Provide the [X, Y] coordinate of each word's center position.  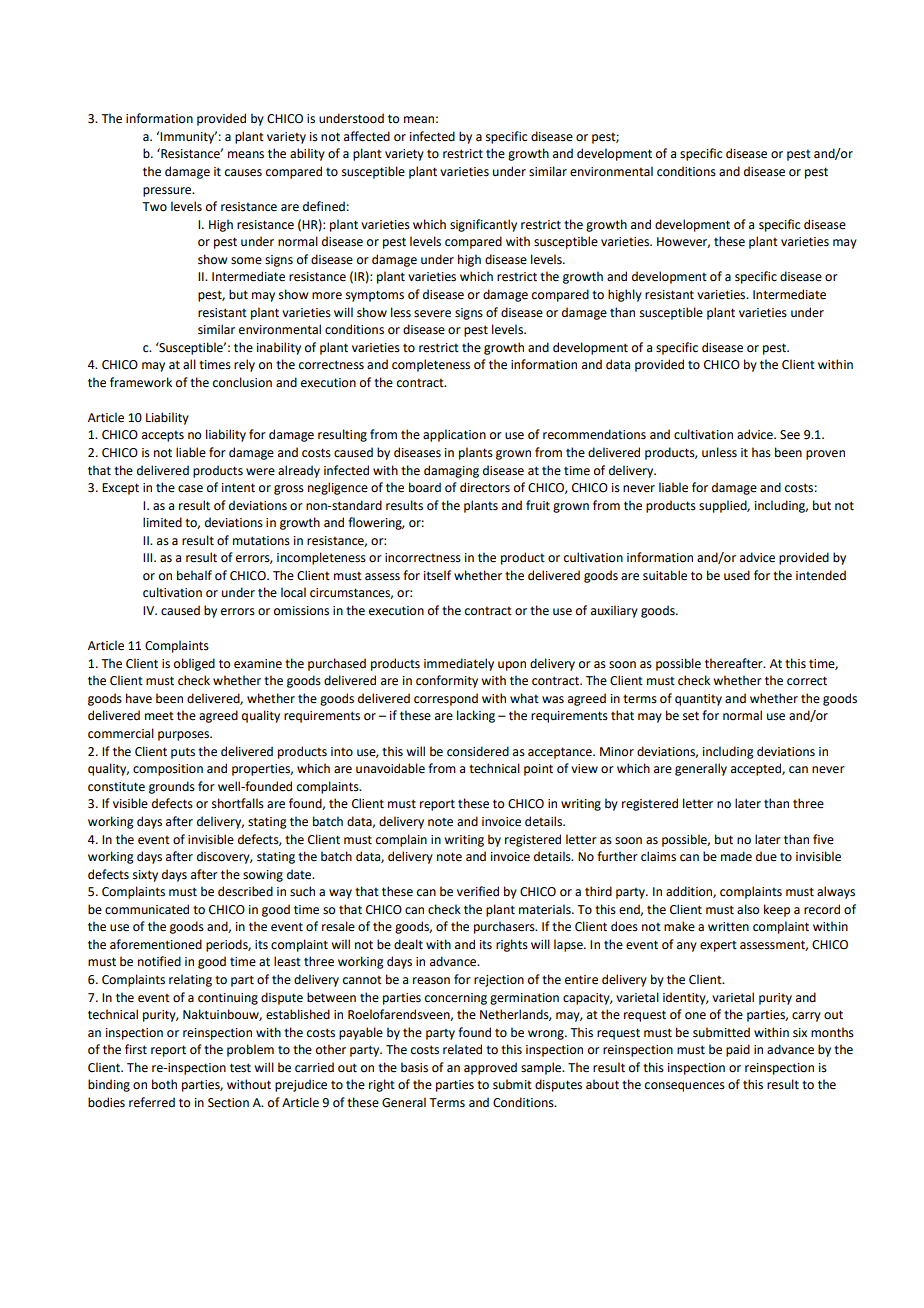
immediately [459, 664]
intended [821, 575]
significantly [483, 225]
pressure [168, 192]
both [164, 1084]
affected [367, 136]
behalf [194, 575]
